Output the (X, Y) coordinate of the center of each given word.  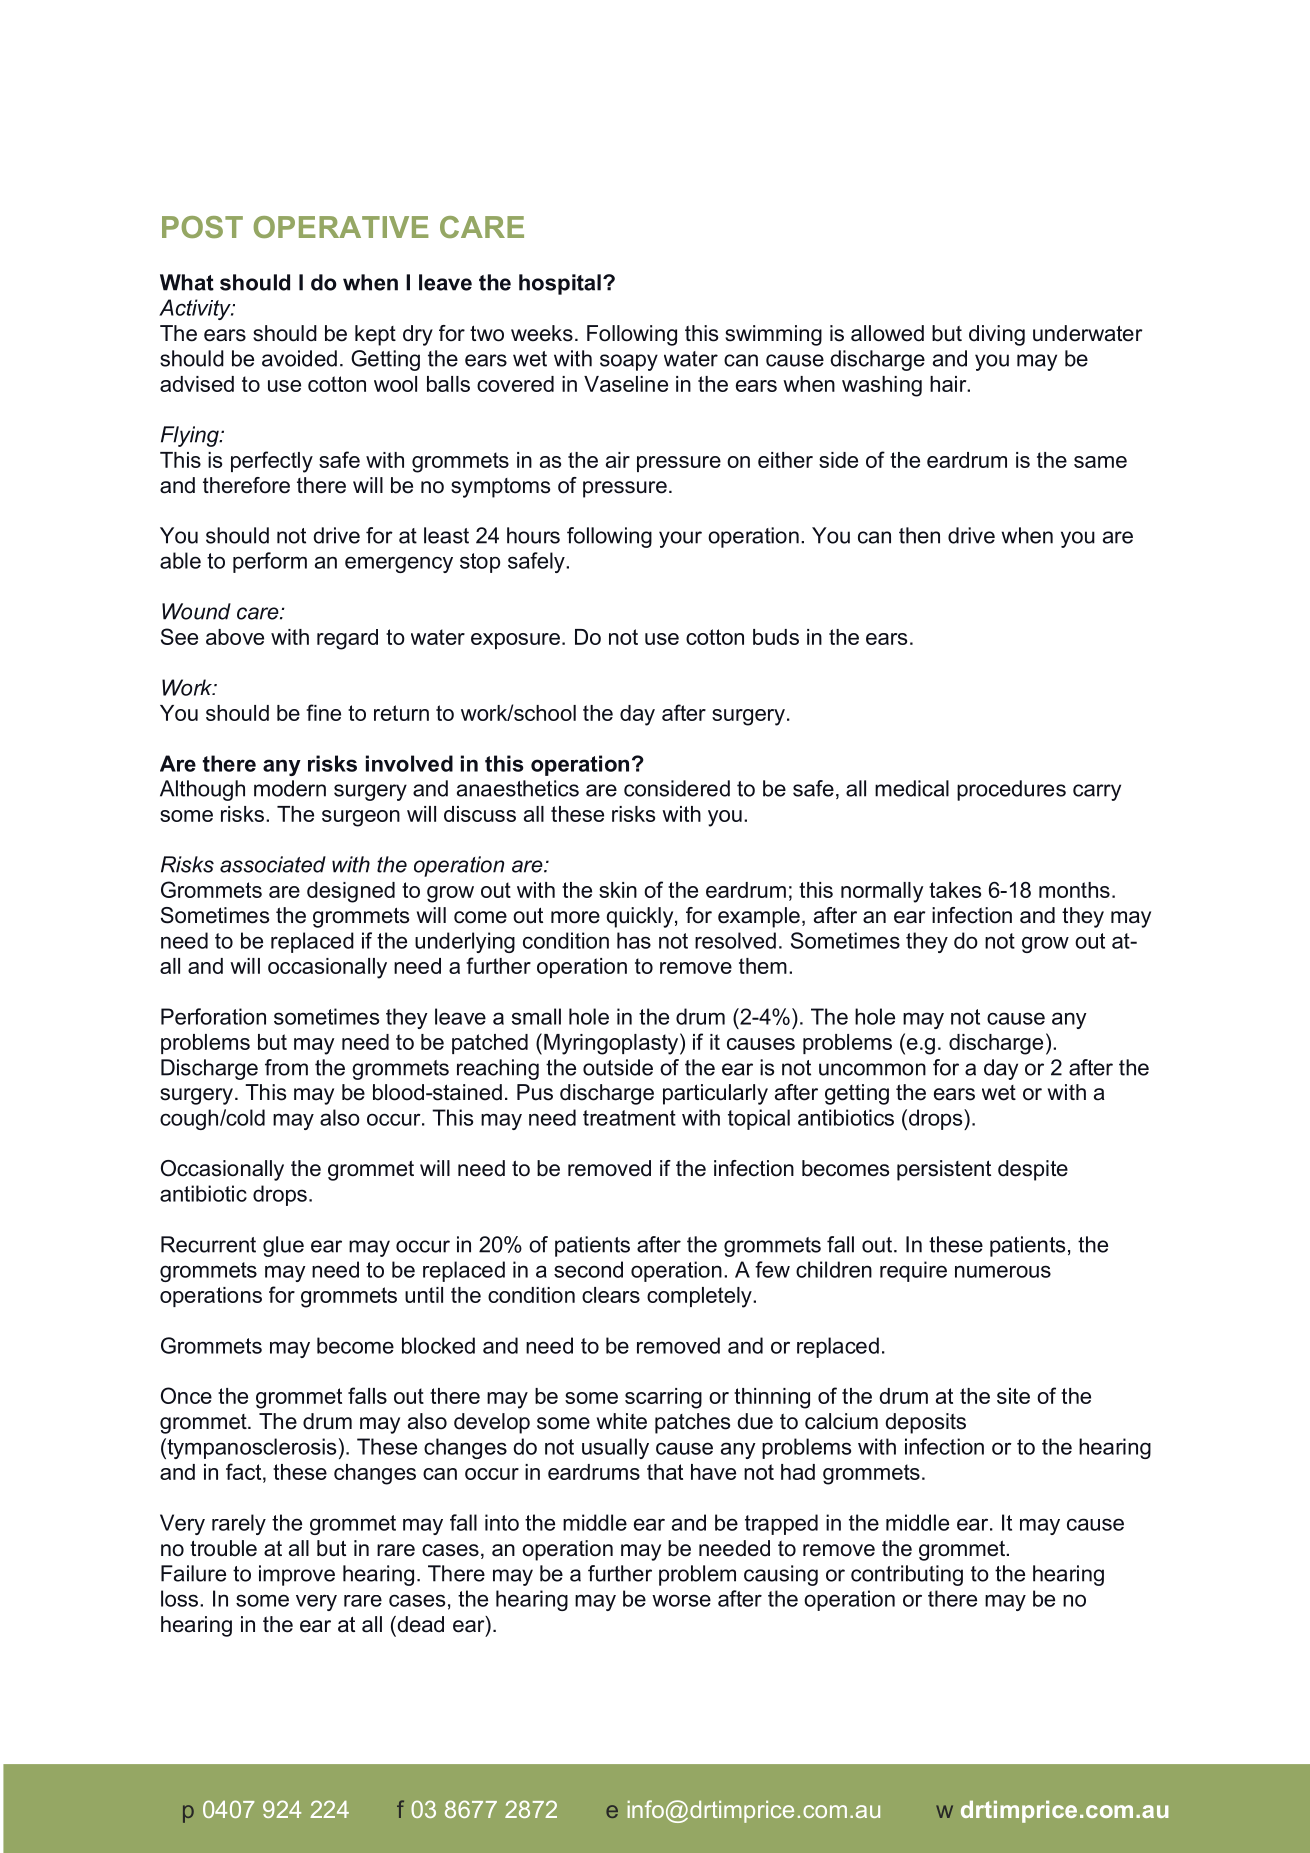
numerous (1003, 1271)
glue (283, 1246)
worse (681, 1600)
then (919, 535)
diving (997, 335)
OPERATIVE (341, 227)
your (680, 539)
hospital (560, 284)
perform (270, 562)
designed (351, 892)
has (634, 940)
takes (955, 890)
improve (297, 1575)
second (588, 1269)
